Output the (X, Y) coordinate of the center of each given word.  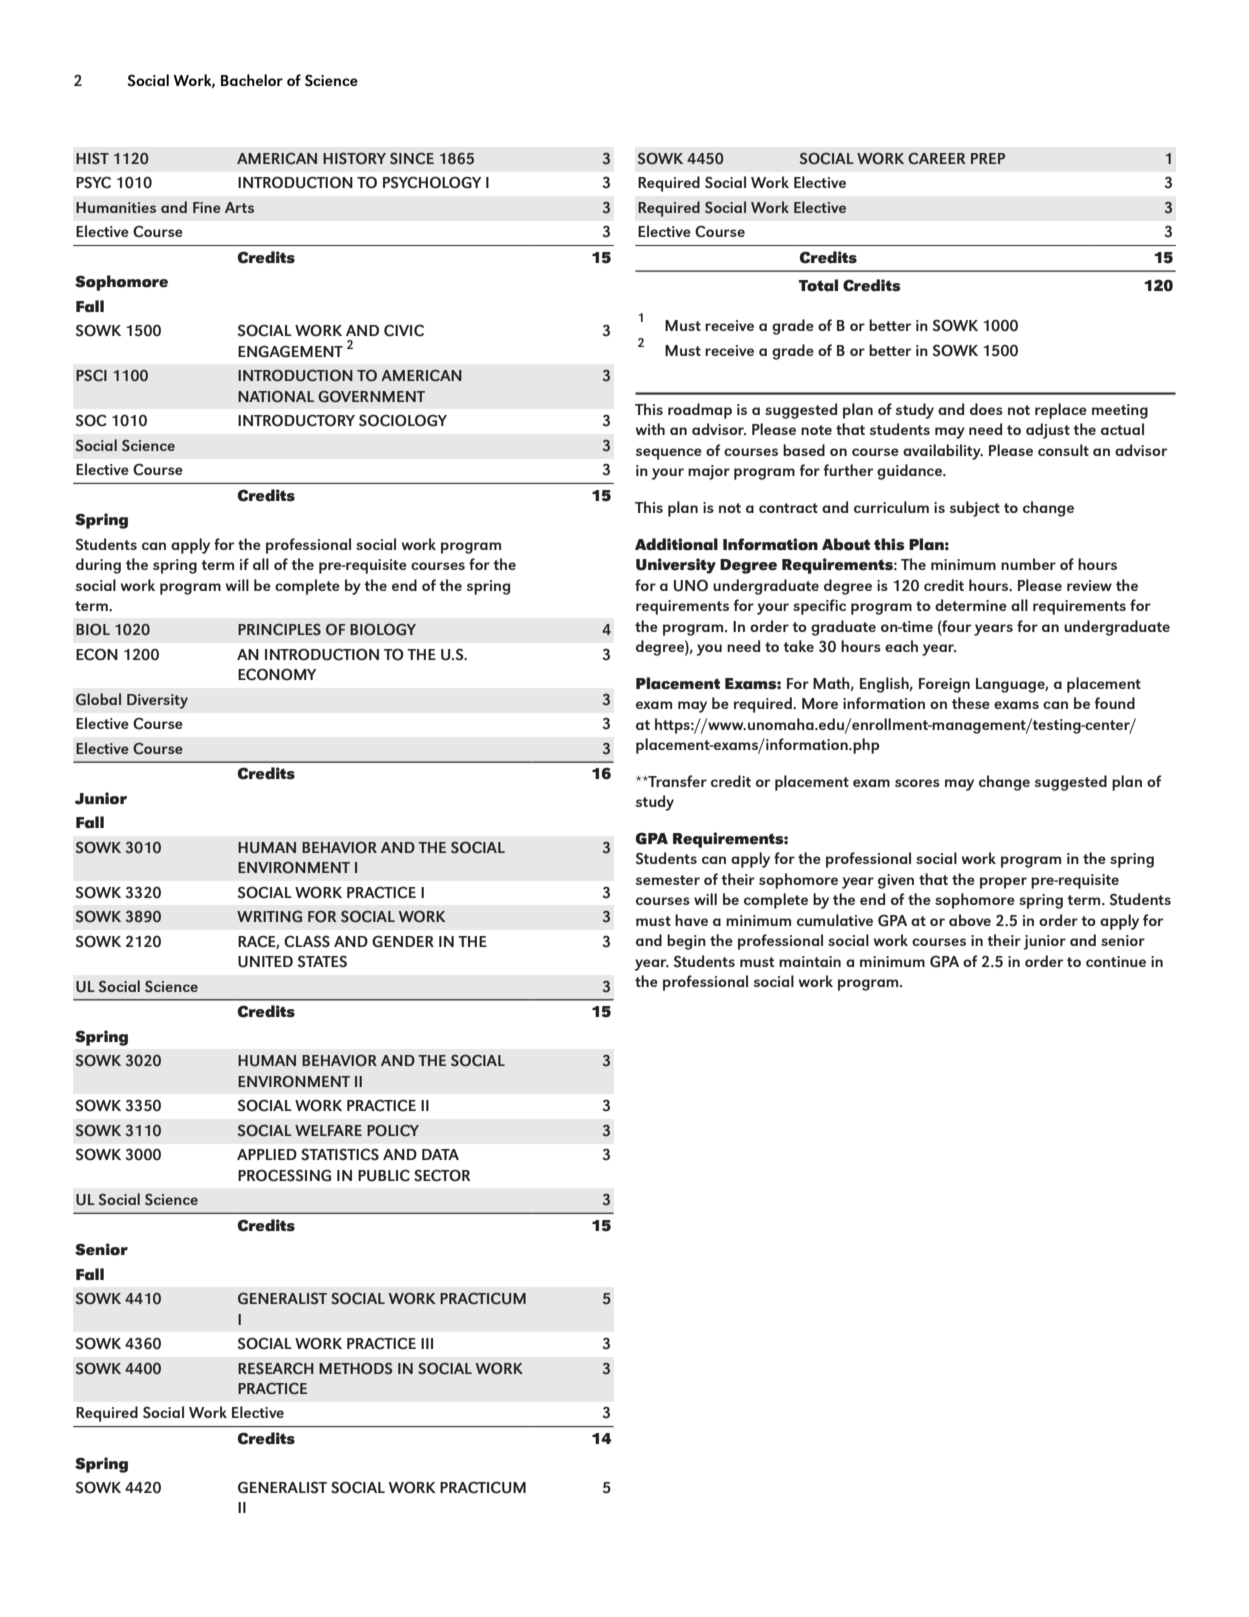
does (986, 409)
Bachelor (252, 80)
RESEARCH (276, 1369)
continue (1116, 961)
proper (1003, 883)
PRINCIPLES (279, 630)
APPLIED (267, 1154)
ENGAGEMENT (290, 351)
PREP (988, 158)
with (650, 429)
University (676, 566)
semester (667, 880)
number (1028, 564)
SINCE (412, 159)
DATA (440, 1154)
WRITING (269, 917)
